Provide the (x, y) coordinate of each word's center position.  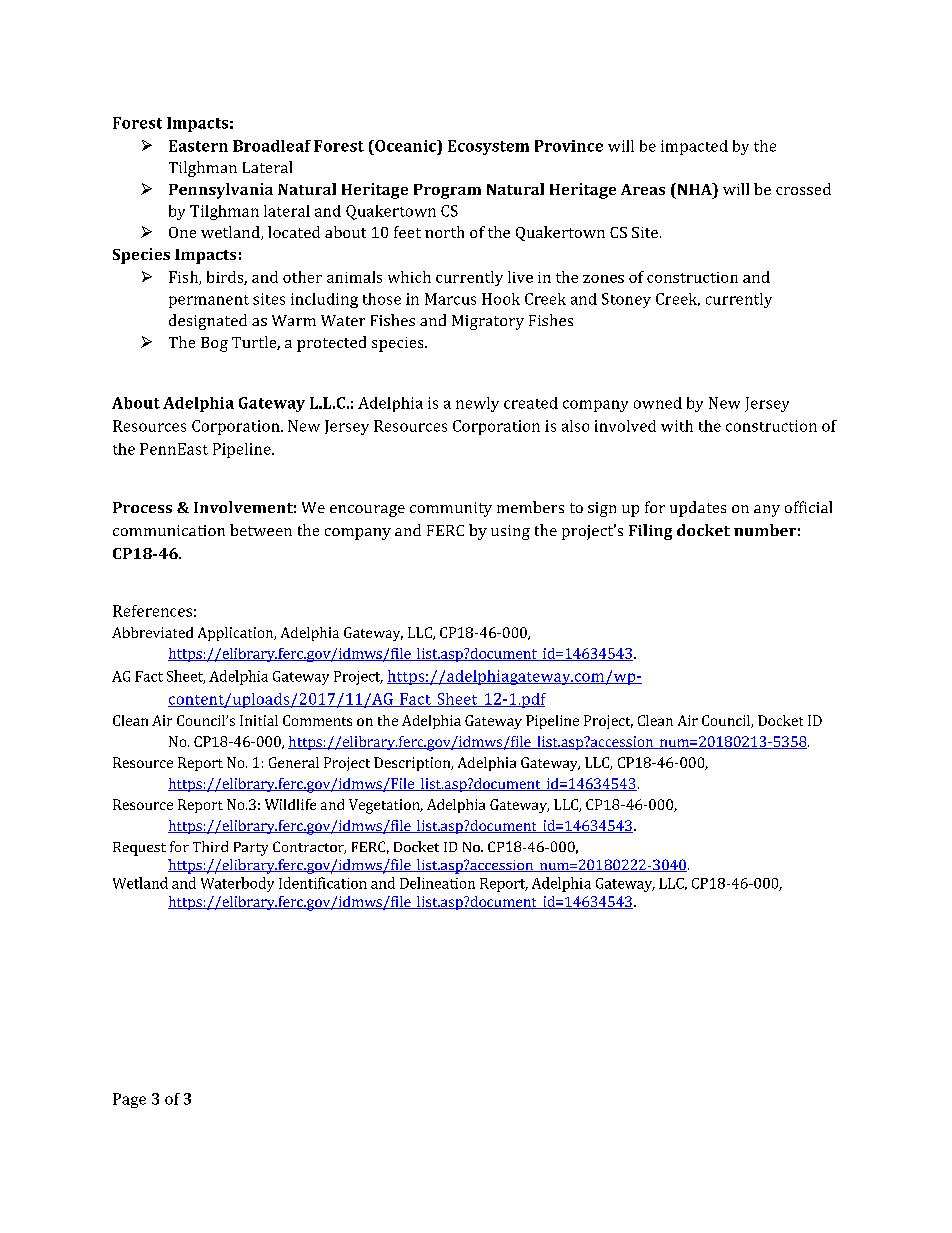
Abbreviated (152, 632)
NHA (694, 189)
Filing (650, 532)
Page (129, 1100)
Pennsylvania (221, 191)
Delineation (437, 883)
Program (447, 191)
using (510, 532)
